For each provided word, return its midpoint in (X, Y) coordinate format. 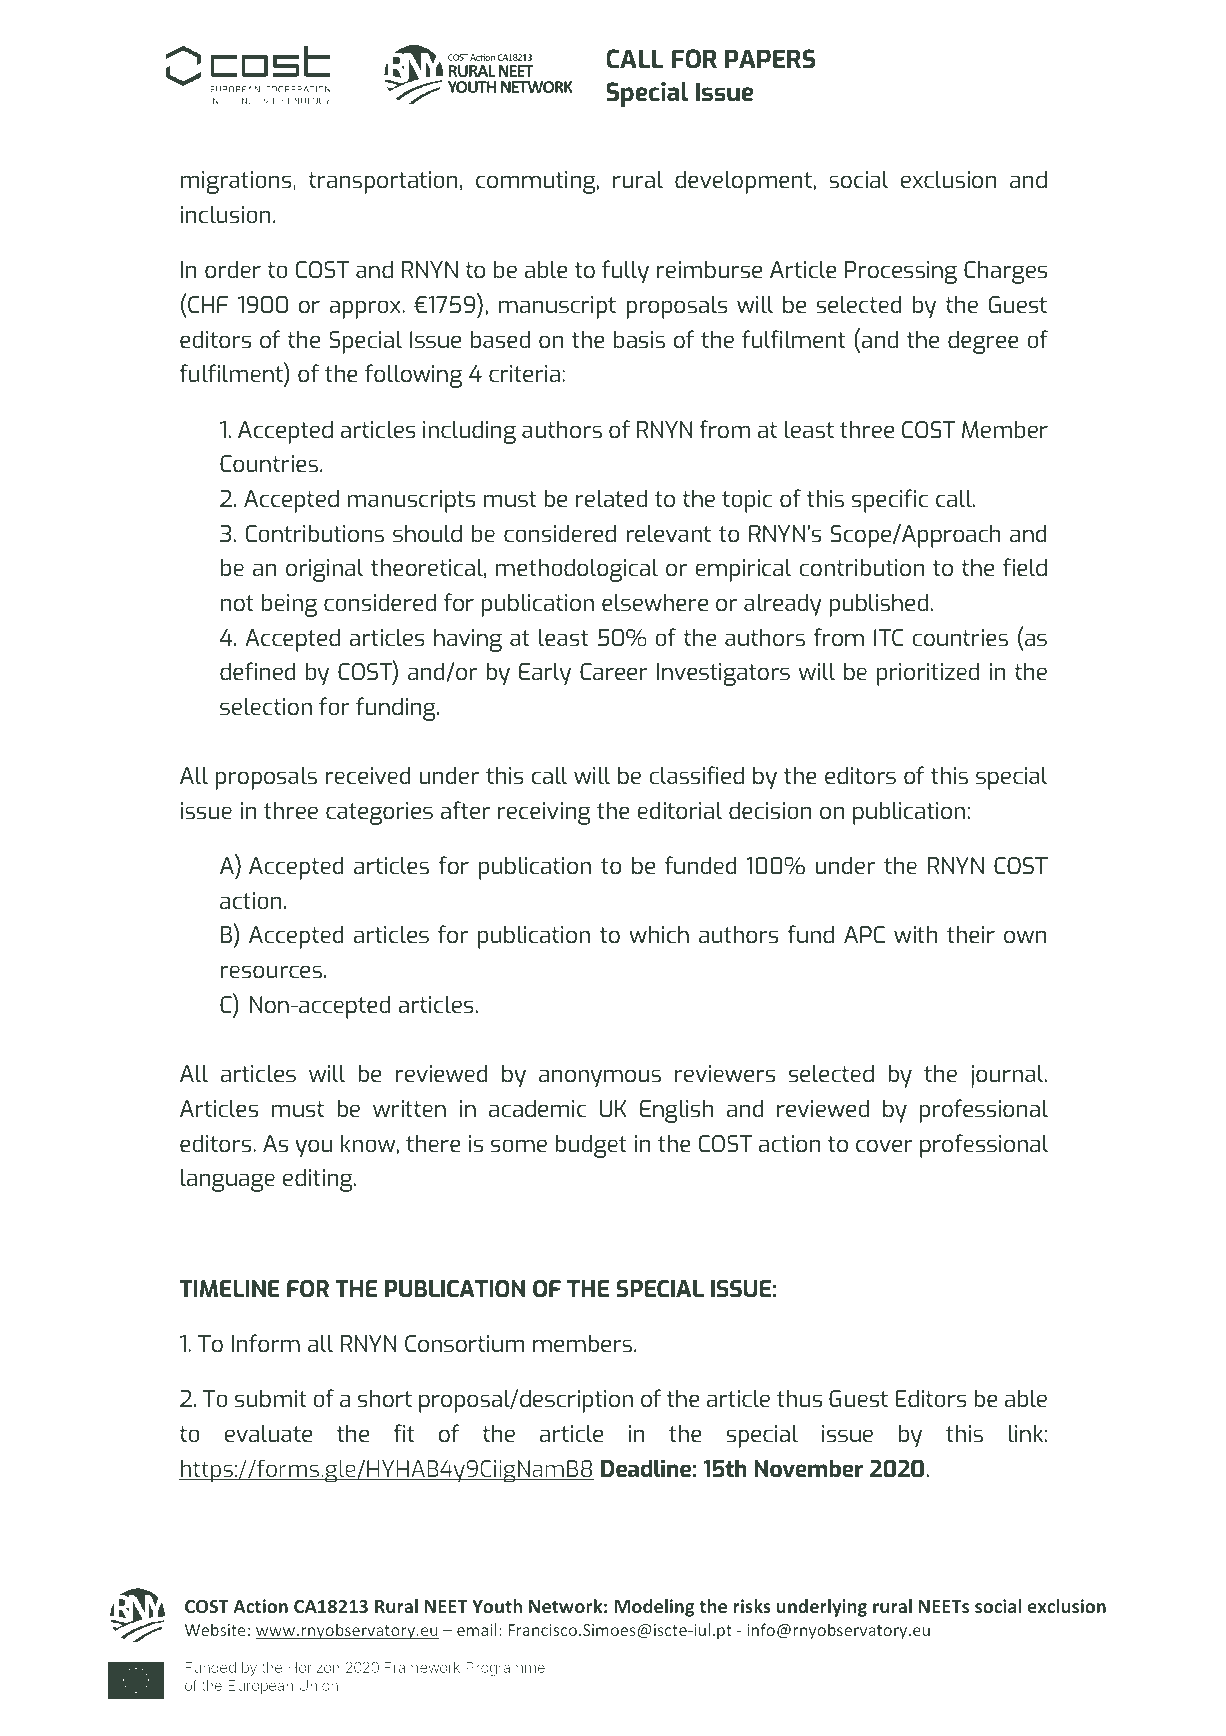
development (743, 182)
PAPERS (770, 58)
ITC (888, 637)
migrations (237, 182)
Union (318, 1685)
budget (591, 1146)
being (289, 605)
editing (319, 1180)
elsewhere (655, 602)
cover (884, 1145)
